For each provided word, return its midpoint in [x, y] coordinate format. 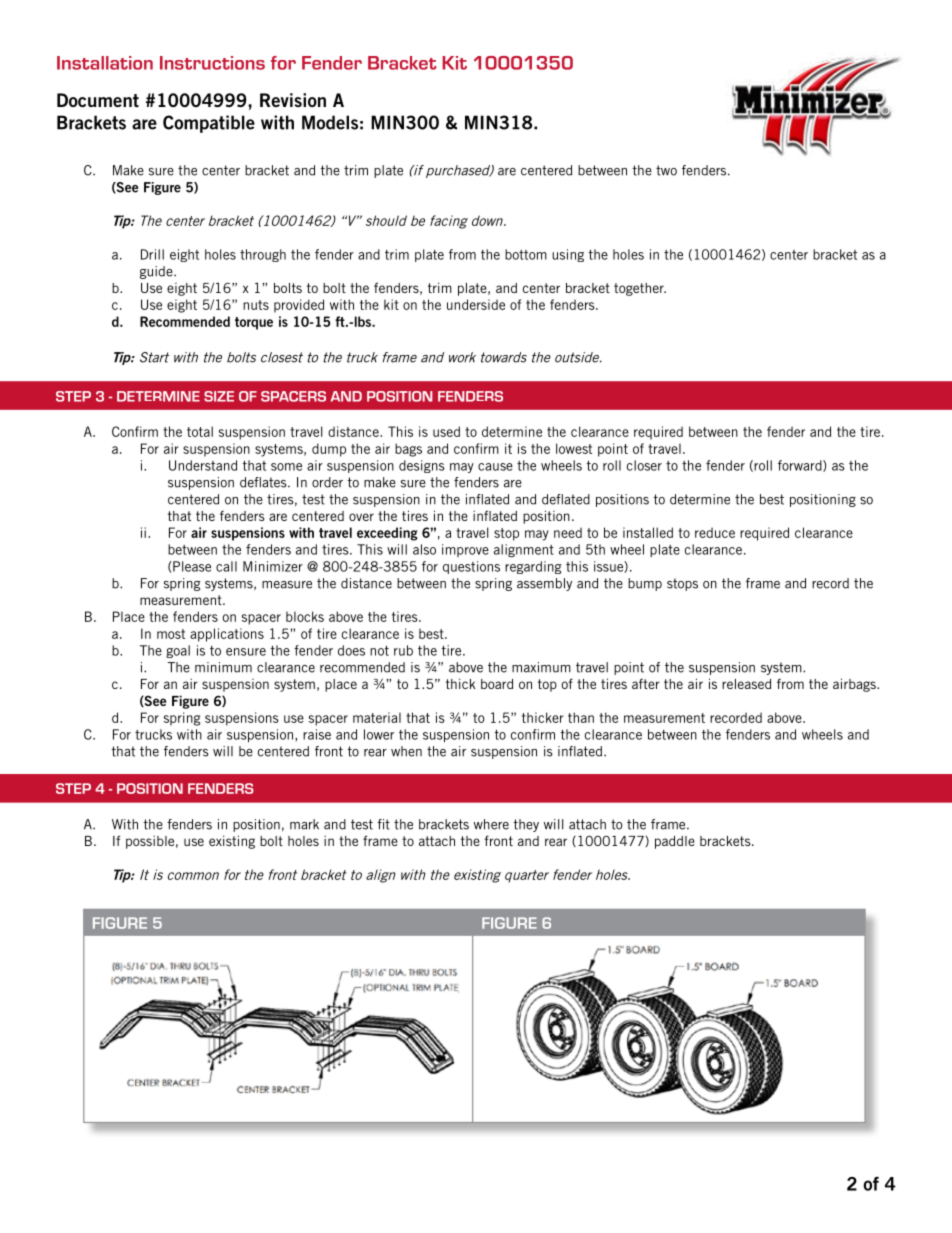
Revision [293, 100]
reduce [715, 532]
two [666, 170]
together [640, 289]
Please [192, 566]
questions [471, 567]
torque [254, 323]
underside [476, 304]
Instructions [212, 63]
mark [304, 824]
